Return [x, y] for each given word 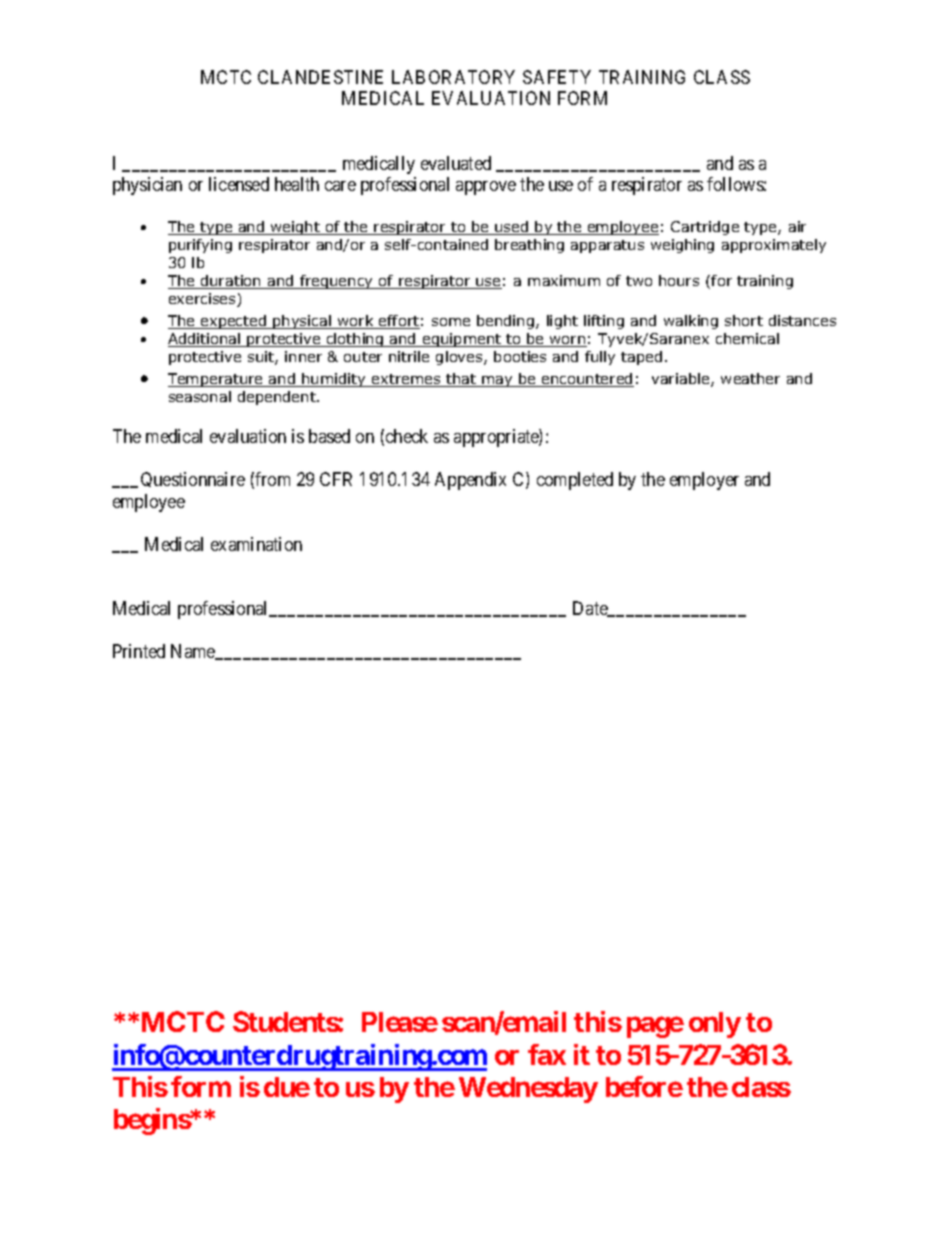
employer [704, 481]
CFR [336, 479]
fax [547, 1054]
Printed [139, 651]
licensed [239, 184]
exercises [203, 300]
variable [682, 380]
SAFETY [557, 77]
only [715, 1025]
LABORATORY [453, 77]
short [744, 320]
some [451, 322]
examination [256, 544]
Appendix [470, 481]
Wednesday [528, 1090]
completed [575, 481]
